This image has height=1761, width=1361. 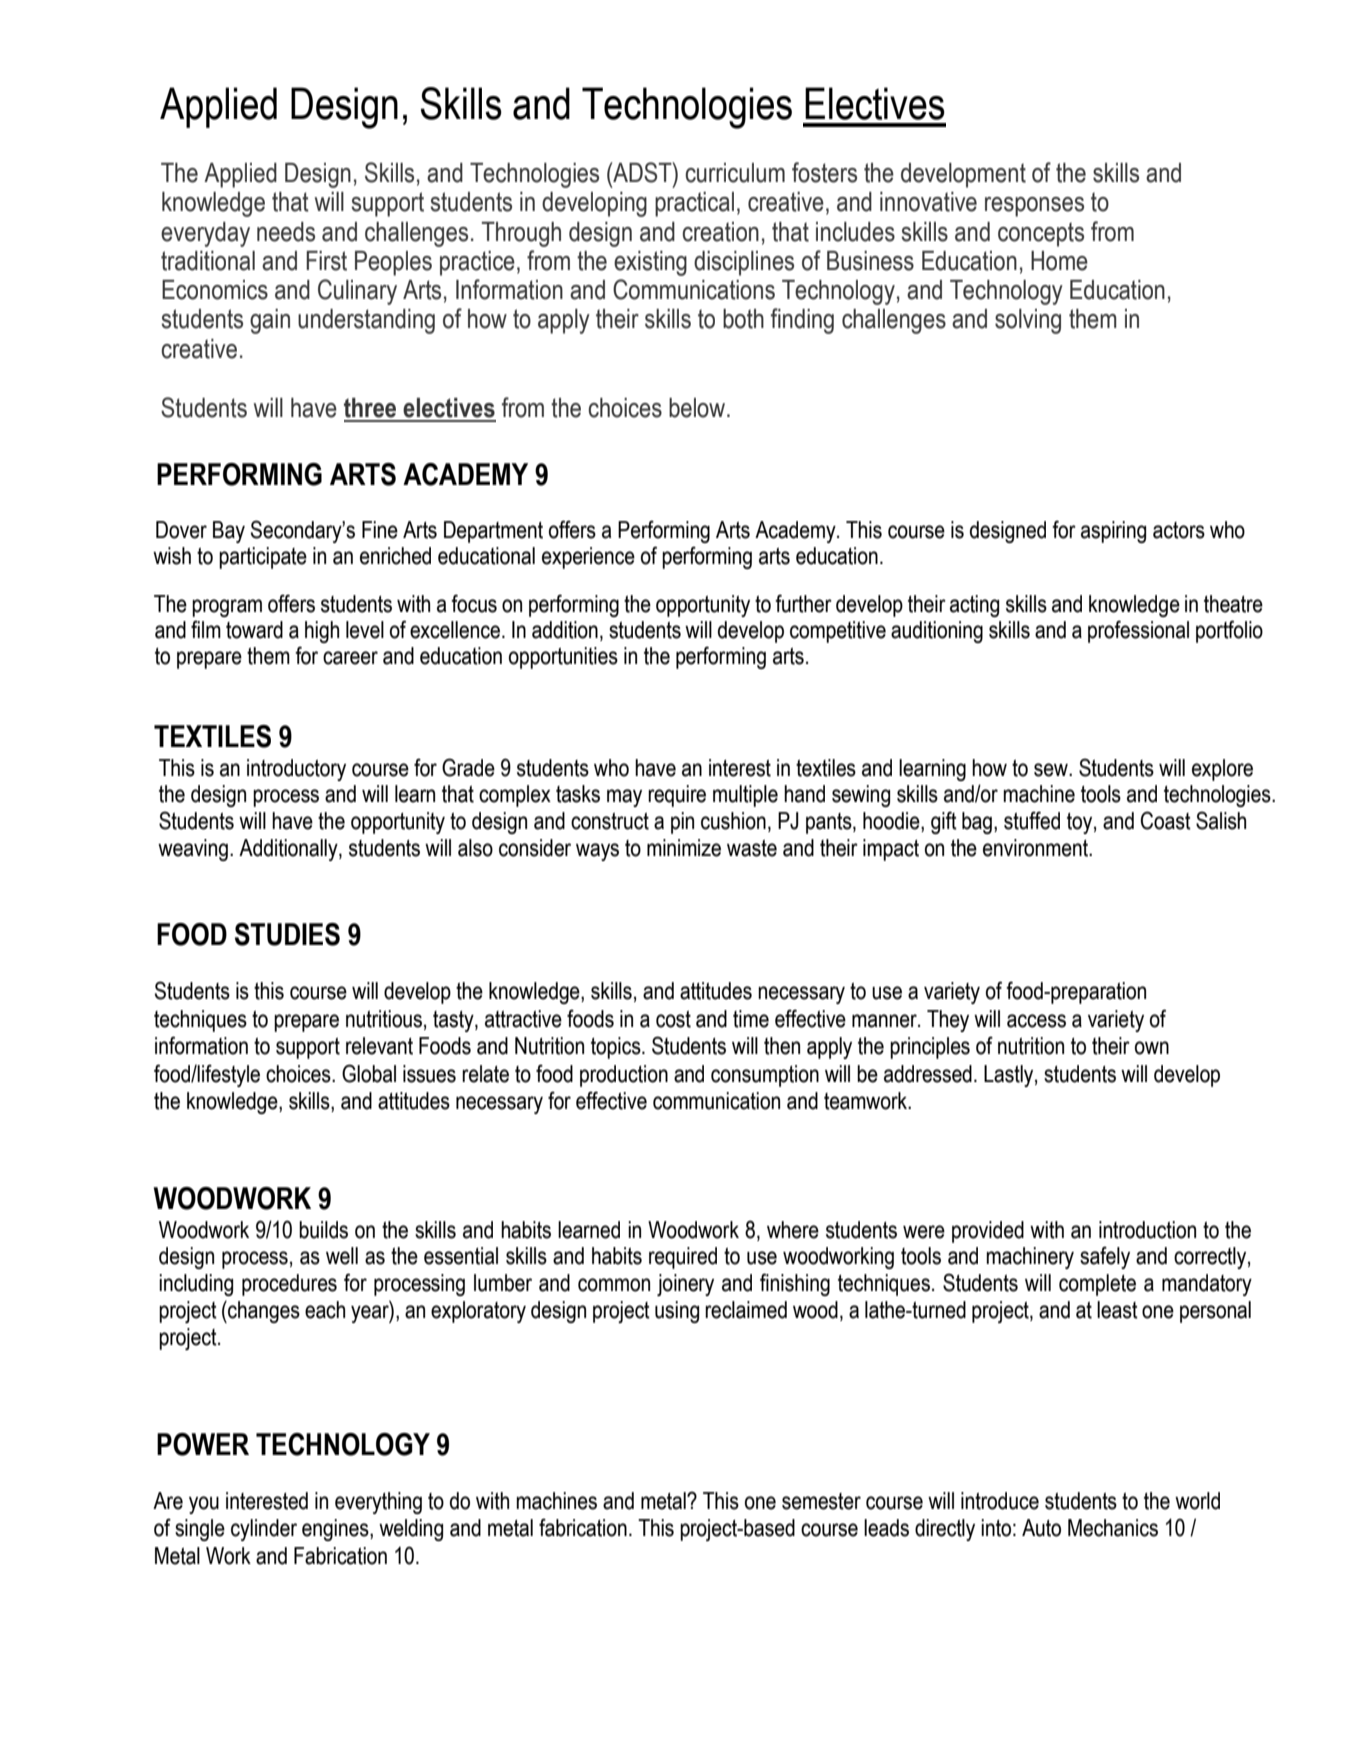 I want to click on practical, so click(x=694, y=204).
